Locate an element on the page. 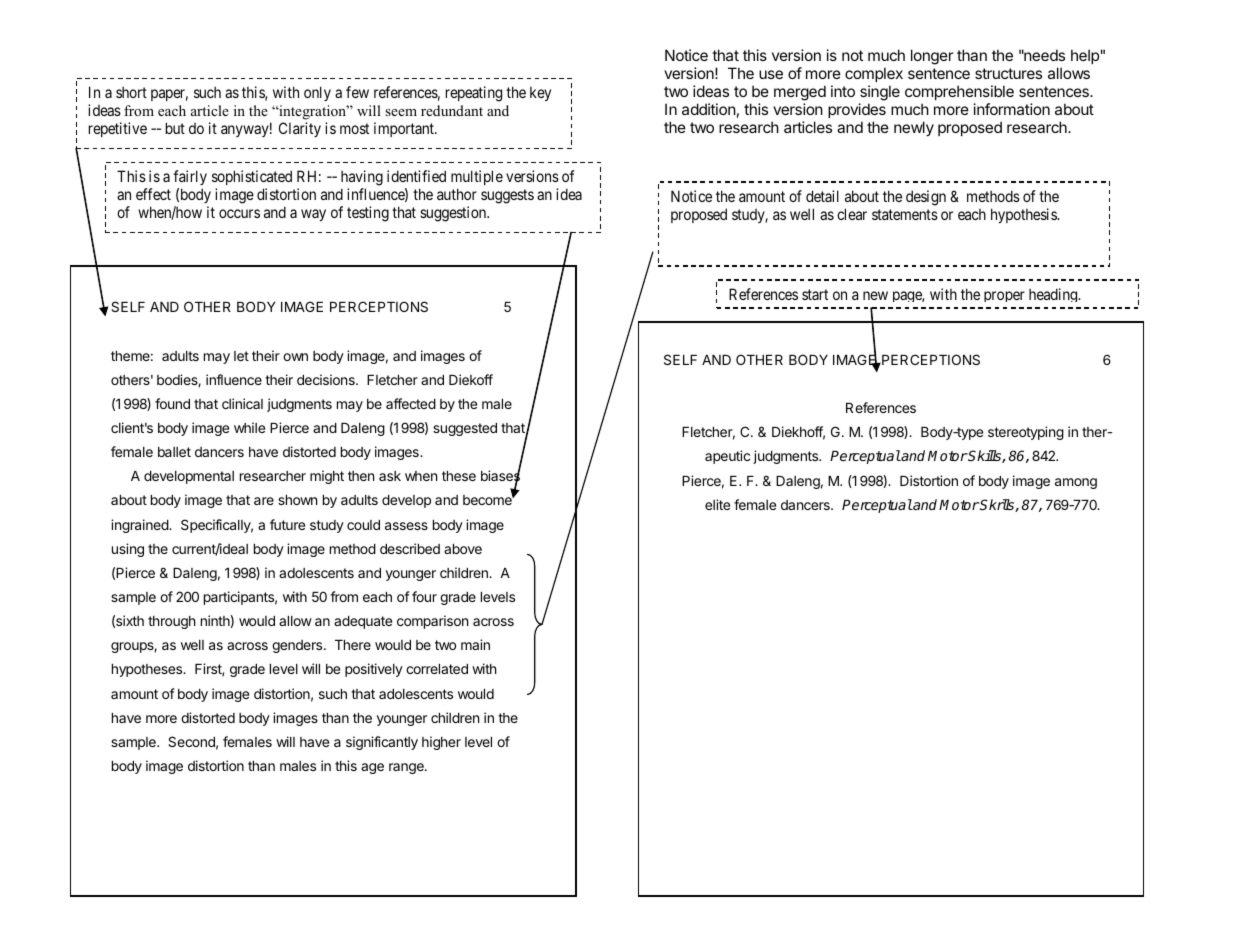  above is located at coordinates (463, 549).
